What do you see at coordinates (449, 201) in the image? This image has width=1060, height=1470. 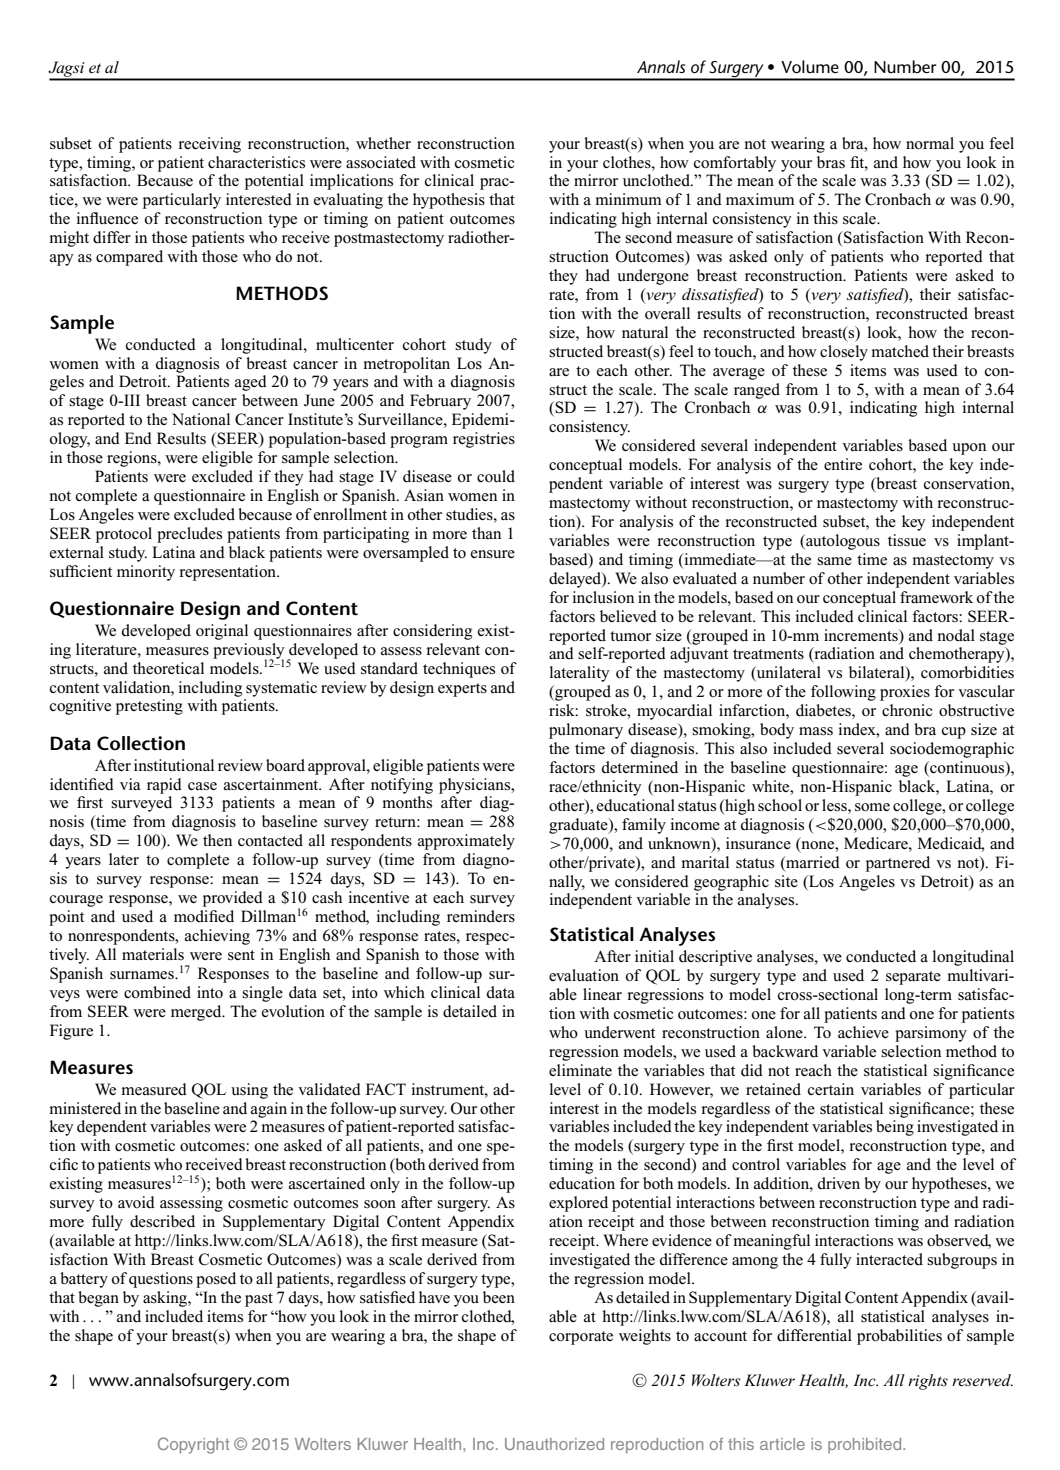 I see `hypothesis` at bounding box center [449, 201].
